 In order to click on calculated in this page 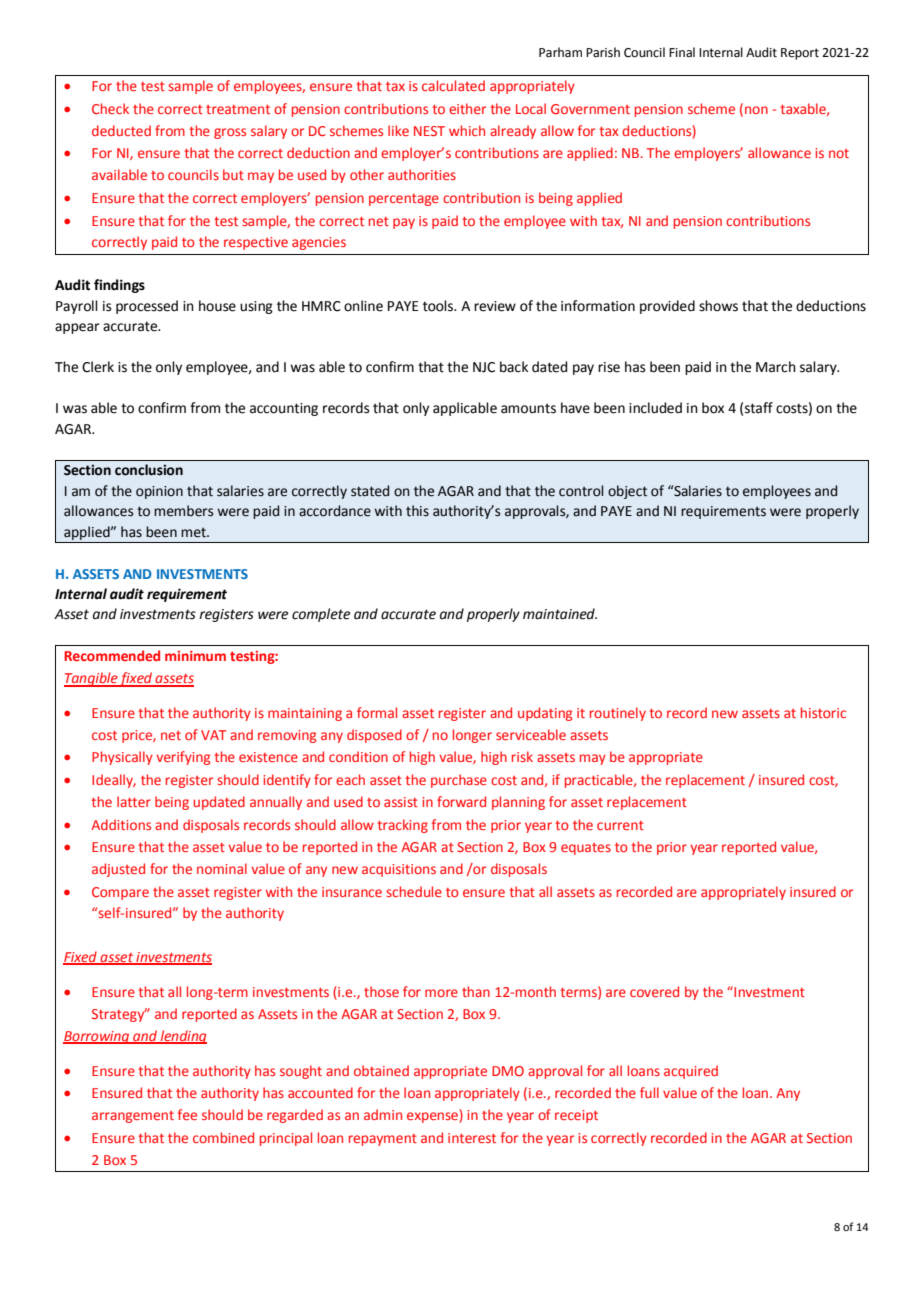, I will do `click(453, 85)`.
